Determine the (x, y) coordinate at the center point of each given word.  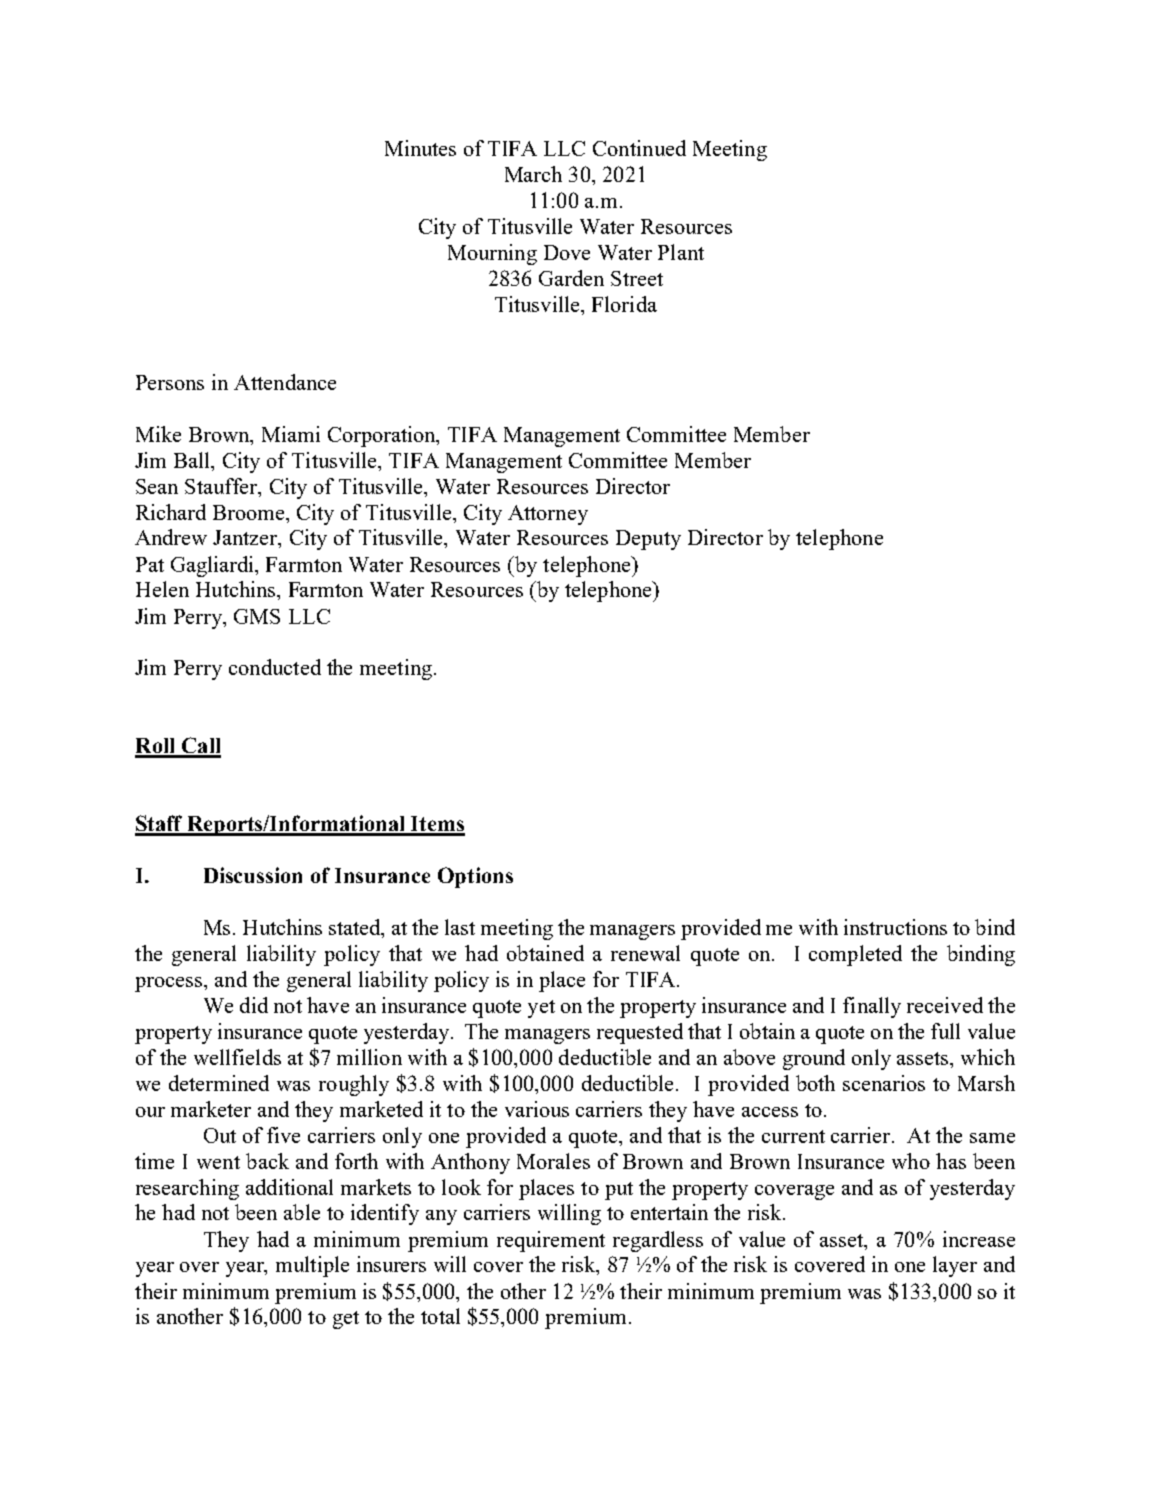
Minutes (420, 148)
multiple (312, 1266)
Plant (681, 252)
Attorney (548, 515)
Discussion (253, 875)
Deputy (648, 540)
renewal (645, 953)
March (533, 174)
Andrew (171, 537)
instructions (895, 927)
